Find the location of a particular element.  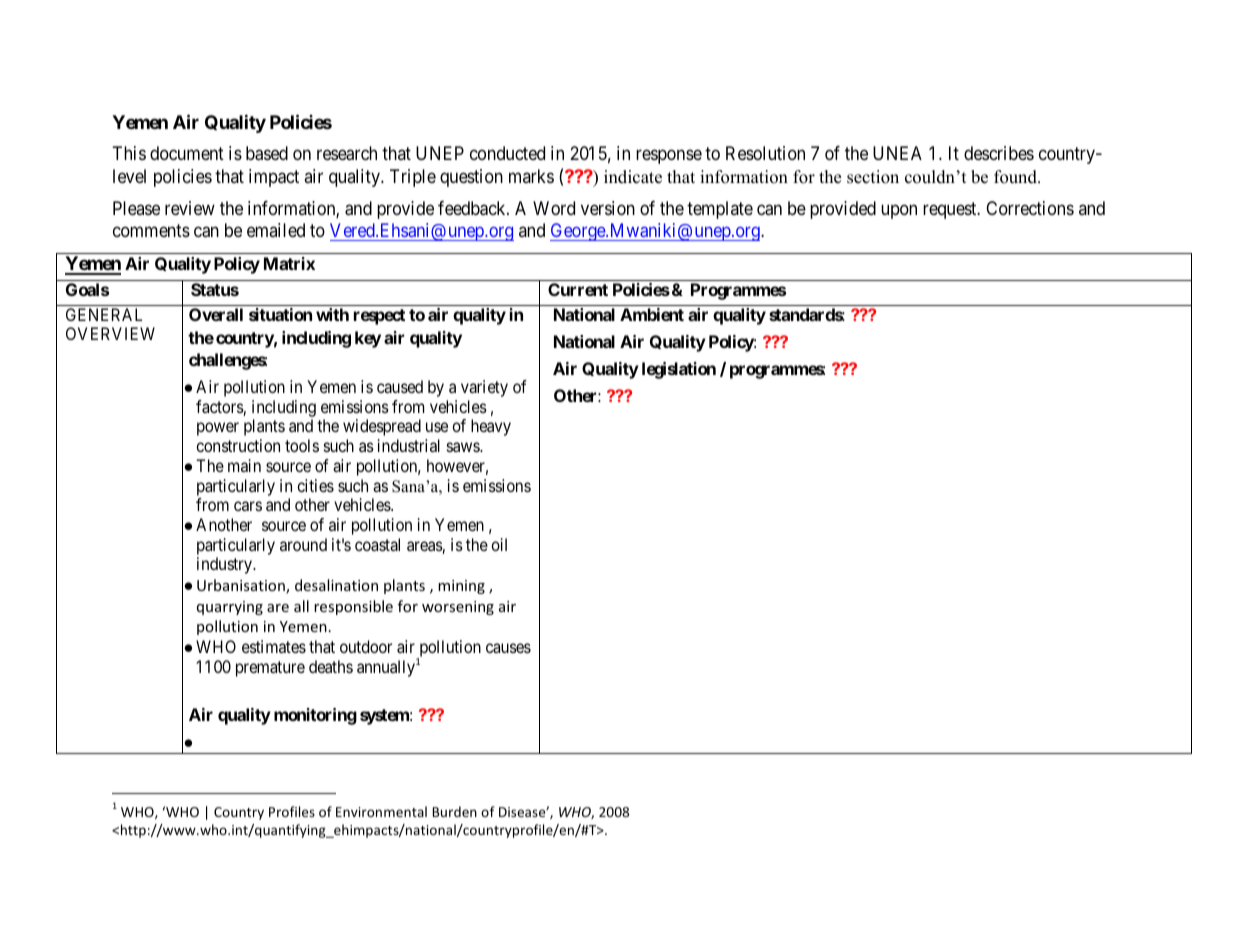

Environmental is located at coordinates (381, 811).
